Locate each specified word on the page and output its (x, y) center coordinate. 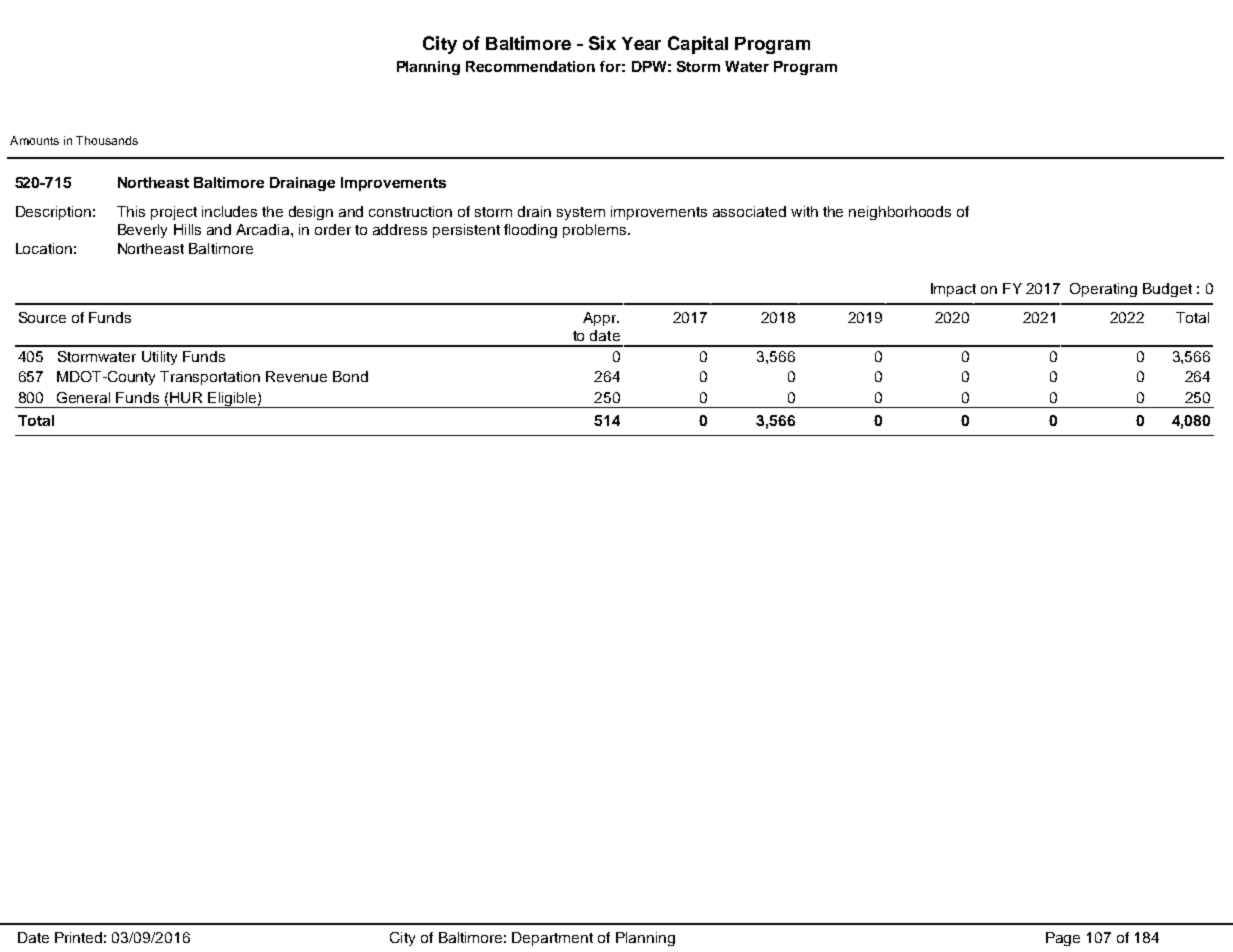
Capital (698, 45)
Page (1063, 939)
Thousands (107, 140)
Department (552, 939)
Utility (159, 358)
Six (602, 43)
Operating (1103, 290)
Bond (350, 376)
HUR (186, 397)
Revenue (296, 376)
